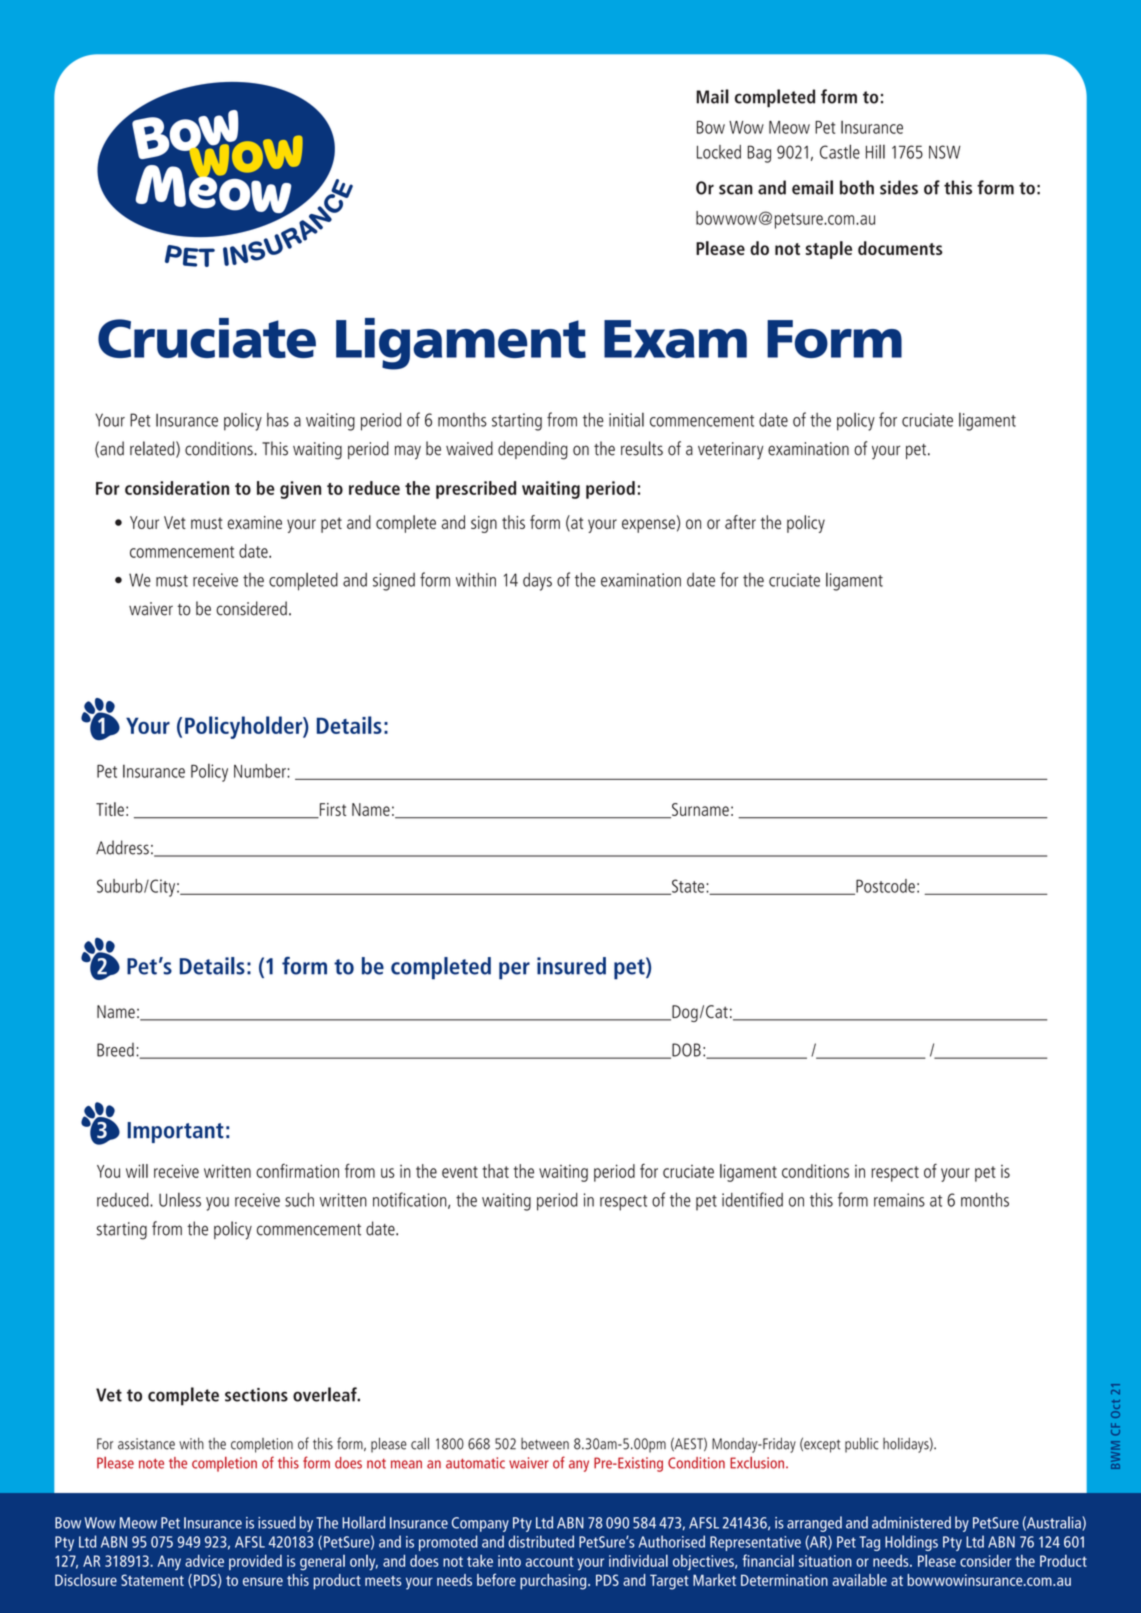 The image size is (1141, 1613). Describe the element at coordinates (884, 887) in the screenshot. I see `Postcode` at that location.
